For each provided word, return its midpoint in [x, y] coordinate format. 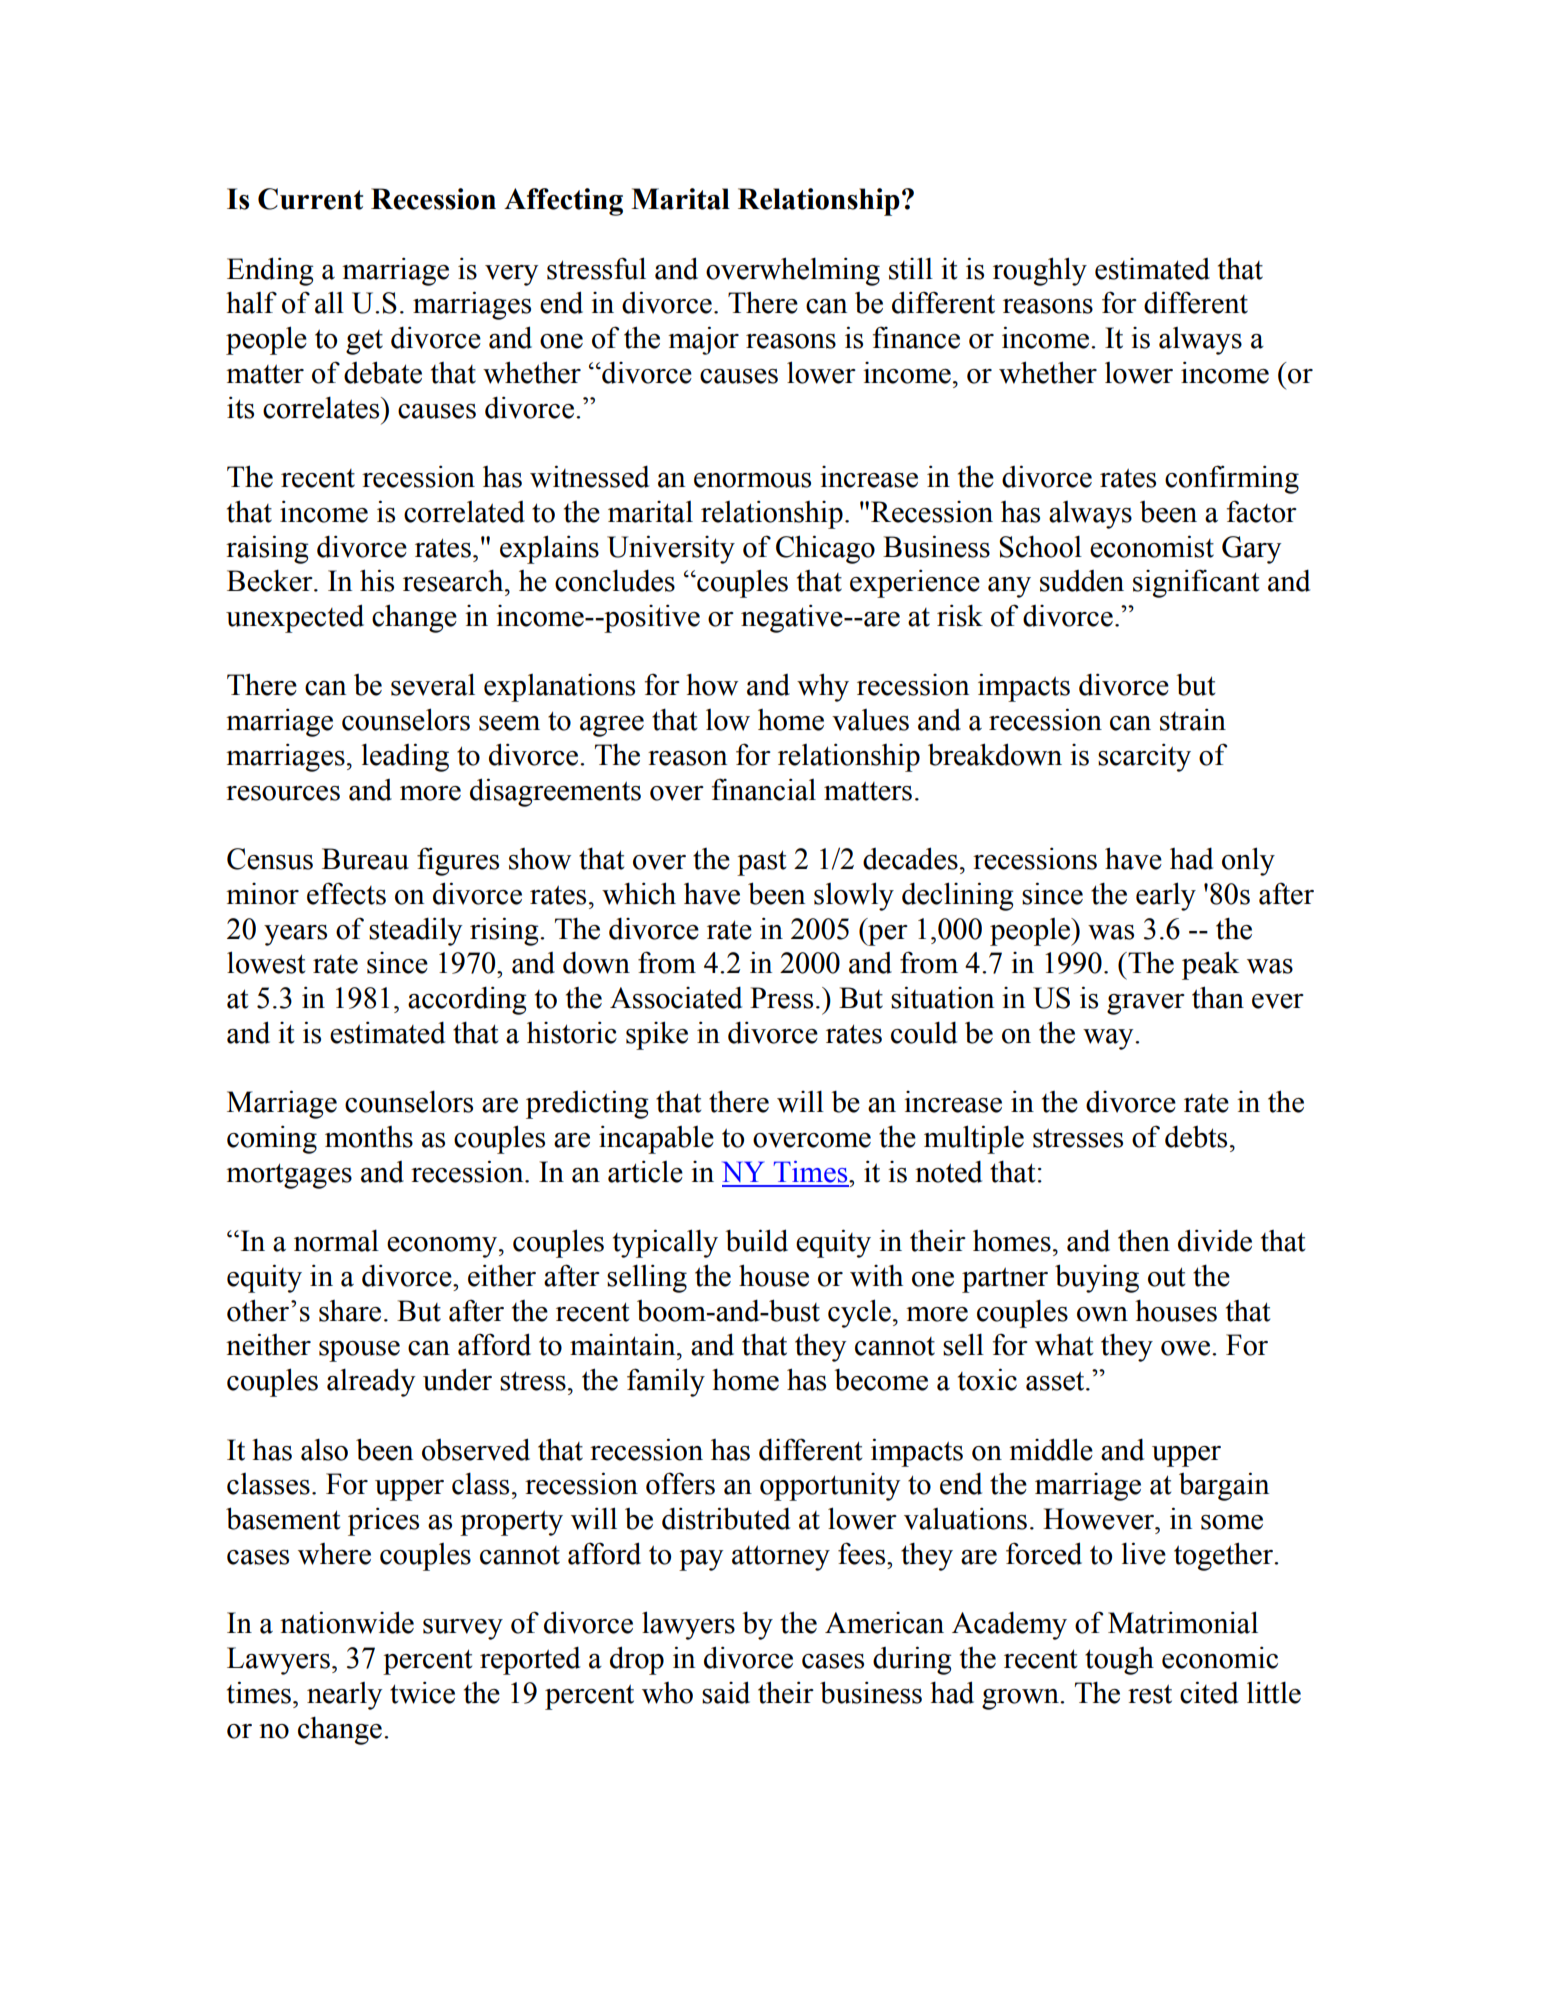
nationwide [347, 1622]
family [666, 1382]
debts [1196, 1136]
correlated [464, 512]
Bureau [365, 859]
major [703, 340]
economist [1152, 546]
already [371, 1382]
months [369, 1137]
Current [310, 199]
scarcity [1144, 757]
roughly [1040, 271]
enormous [752, 480]
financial [764, 789]
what [1064, 1344]
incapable [656, 1139]
